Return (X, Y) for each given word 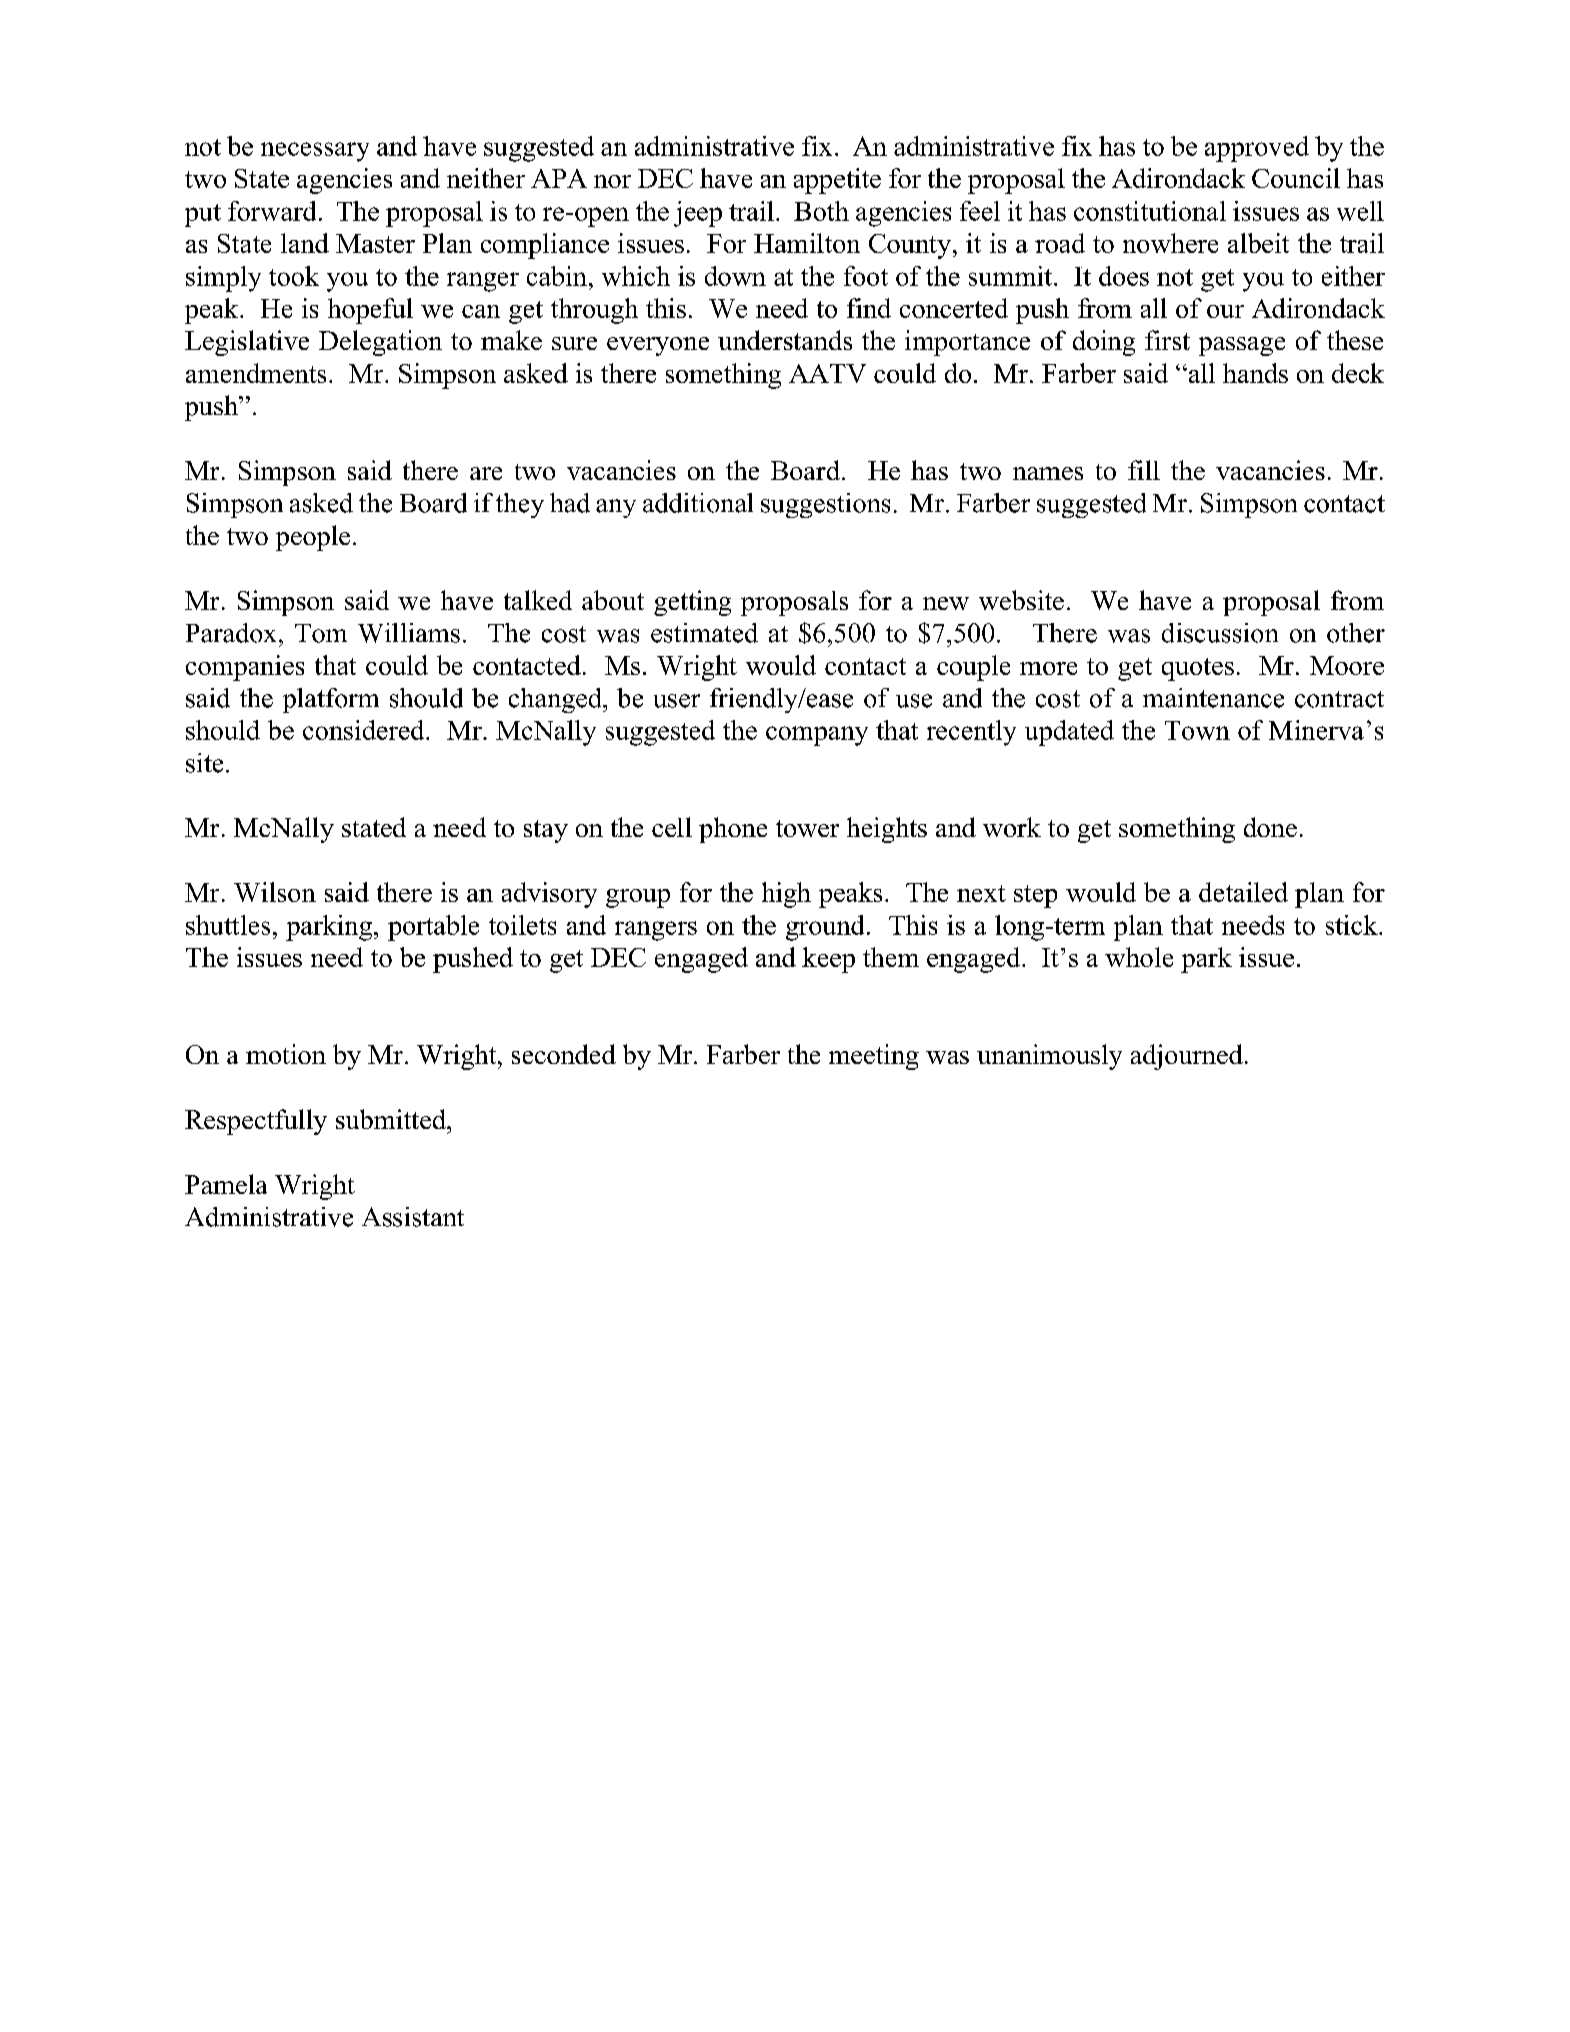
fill (1144, 470)
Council (1296, 178)
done (1270, 827)
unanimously (1049, 1057)
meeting (874, 1057)
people (313, 538)
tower (807, 828)
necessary (315, 152)
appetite (837, 181)
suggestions (825, 505)
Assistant (413, 1217)
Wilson (275, 892)
